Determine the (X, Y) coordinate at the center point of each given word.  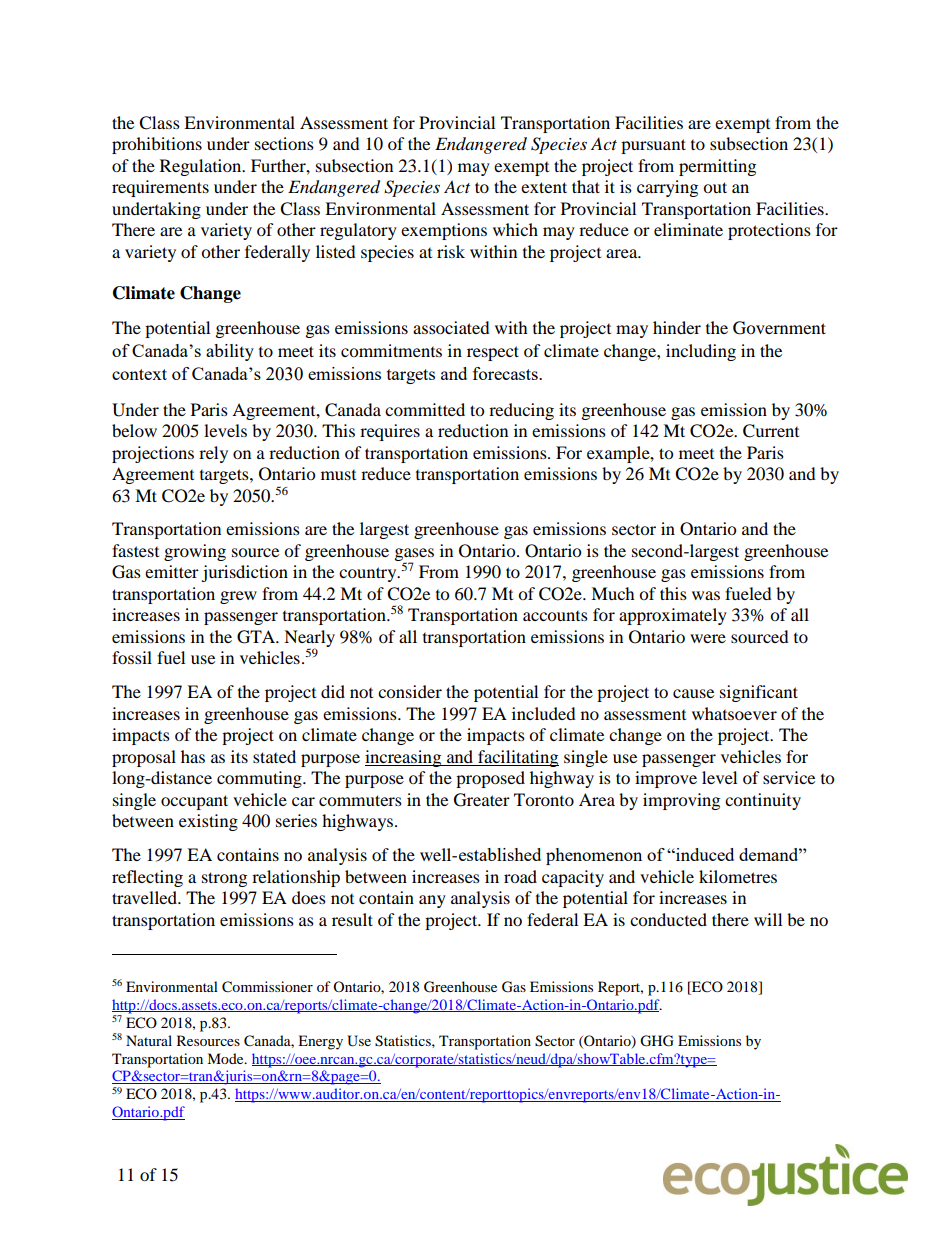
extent (544, 187)
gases (414, 556)
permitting (717, 167)
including (701, 352)
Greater (482, 800)
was (706, 595)
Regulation (202, 167)
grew (238, 597)
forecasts (506, 373)
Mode (226, 1058)
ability (230, 352)
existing (208, 822)
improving (681, 801)
